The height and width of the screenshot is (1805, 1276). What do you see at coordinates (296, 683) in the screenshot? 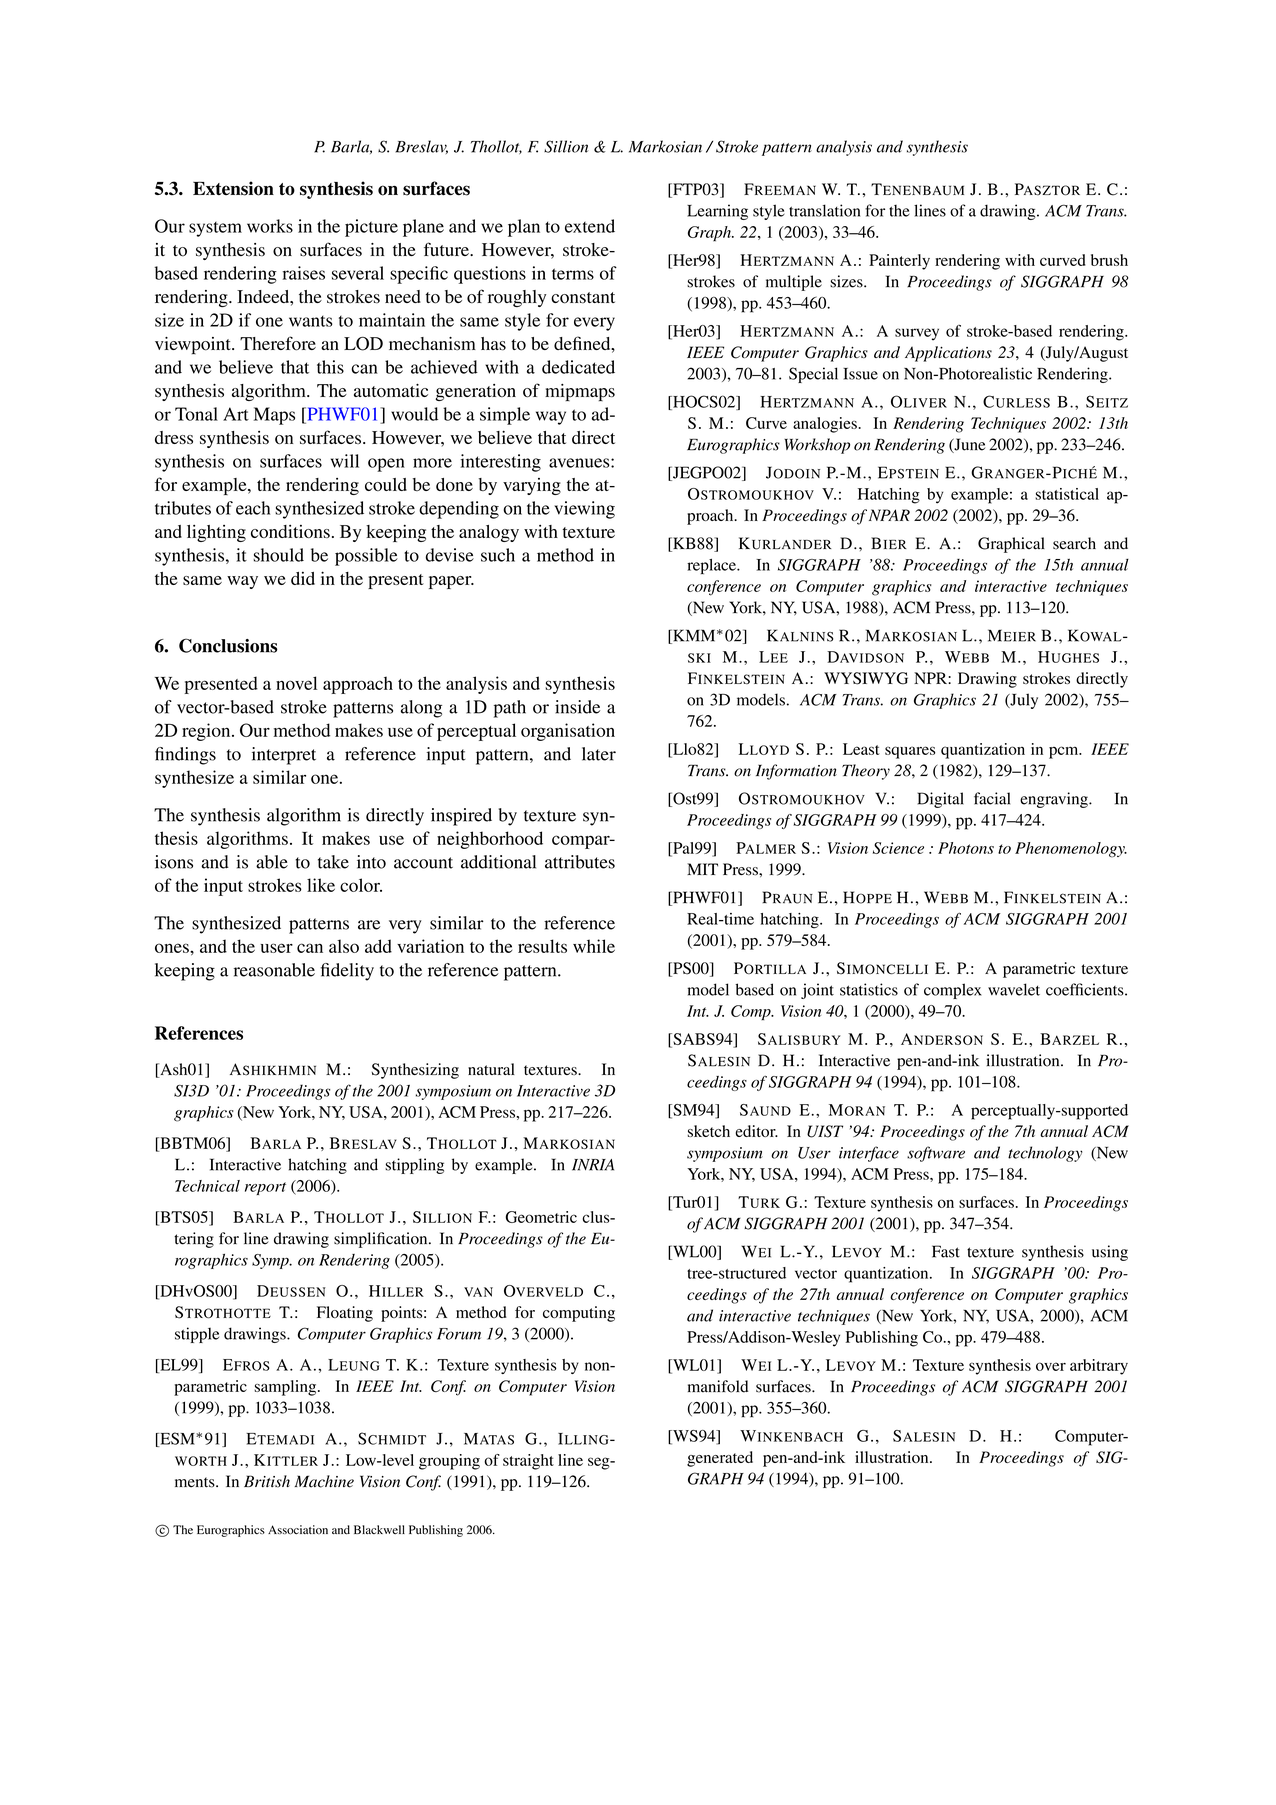
I see `novel` at bounding box center [296, 683].
